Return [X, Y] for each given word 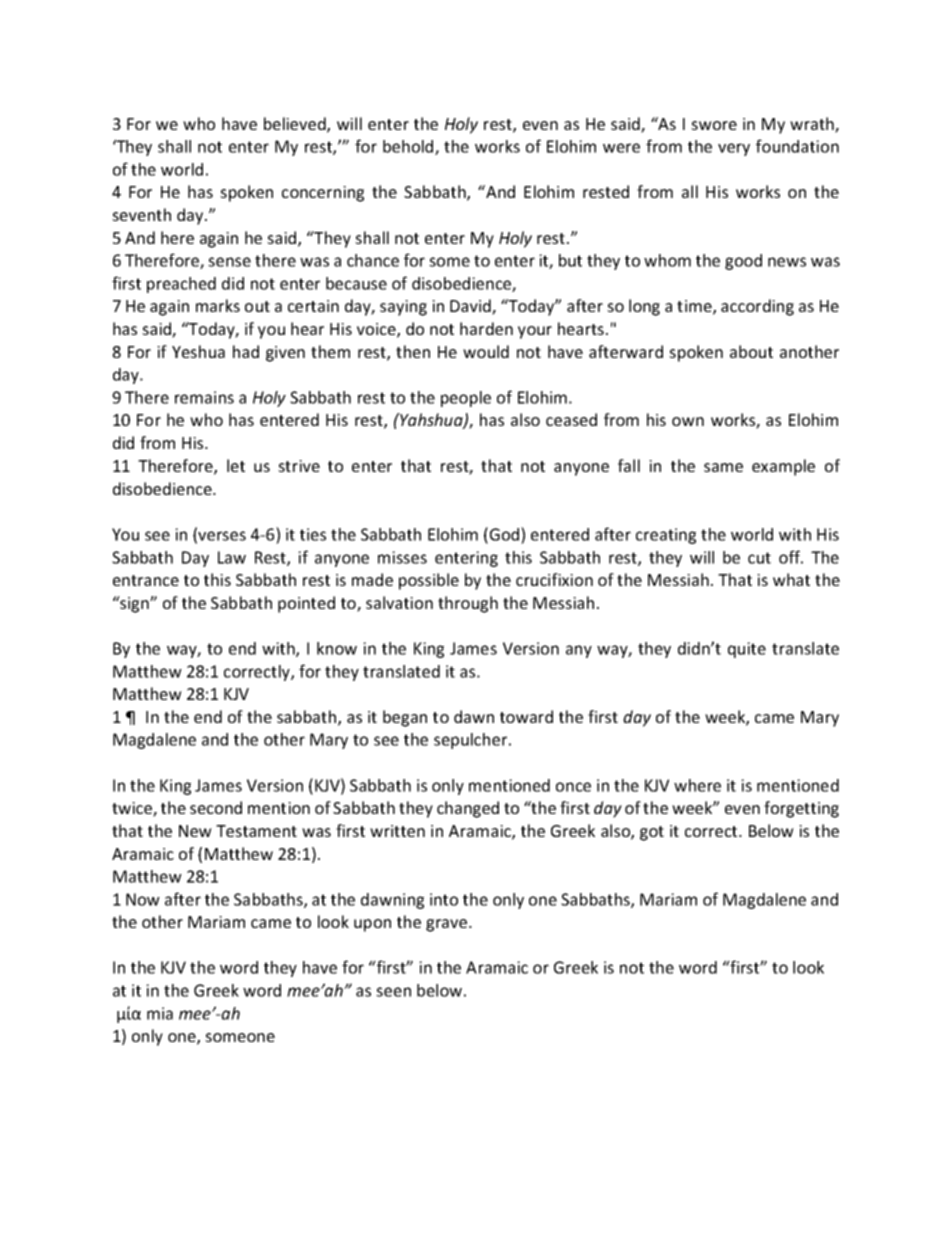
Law [232, 557]
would [486, 351]
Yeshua [198, 351]
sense [229, 262]
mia [160, 1013]
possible [429, 581]
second [216, 807]
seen [393, 992]
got [652, 833]
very [734, 149]
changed [468, 809]
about [751, 351]
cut [759, 558]
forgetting [801, 809]
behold [409, 147]
